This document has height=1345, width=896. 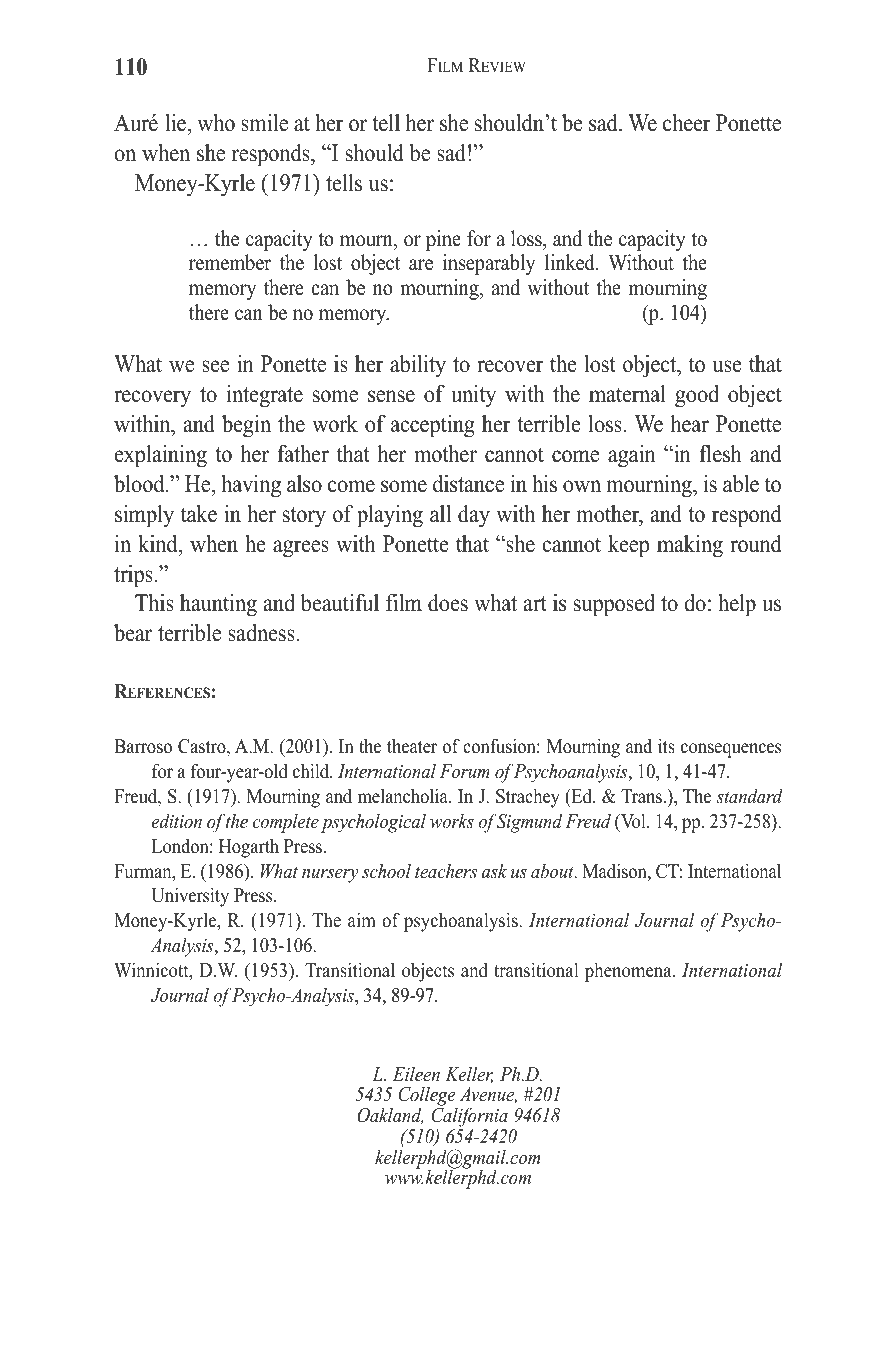 I want to click on pine, so click(x=443, y=240).
